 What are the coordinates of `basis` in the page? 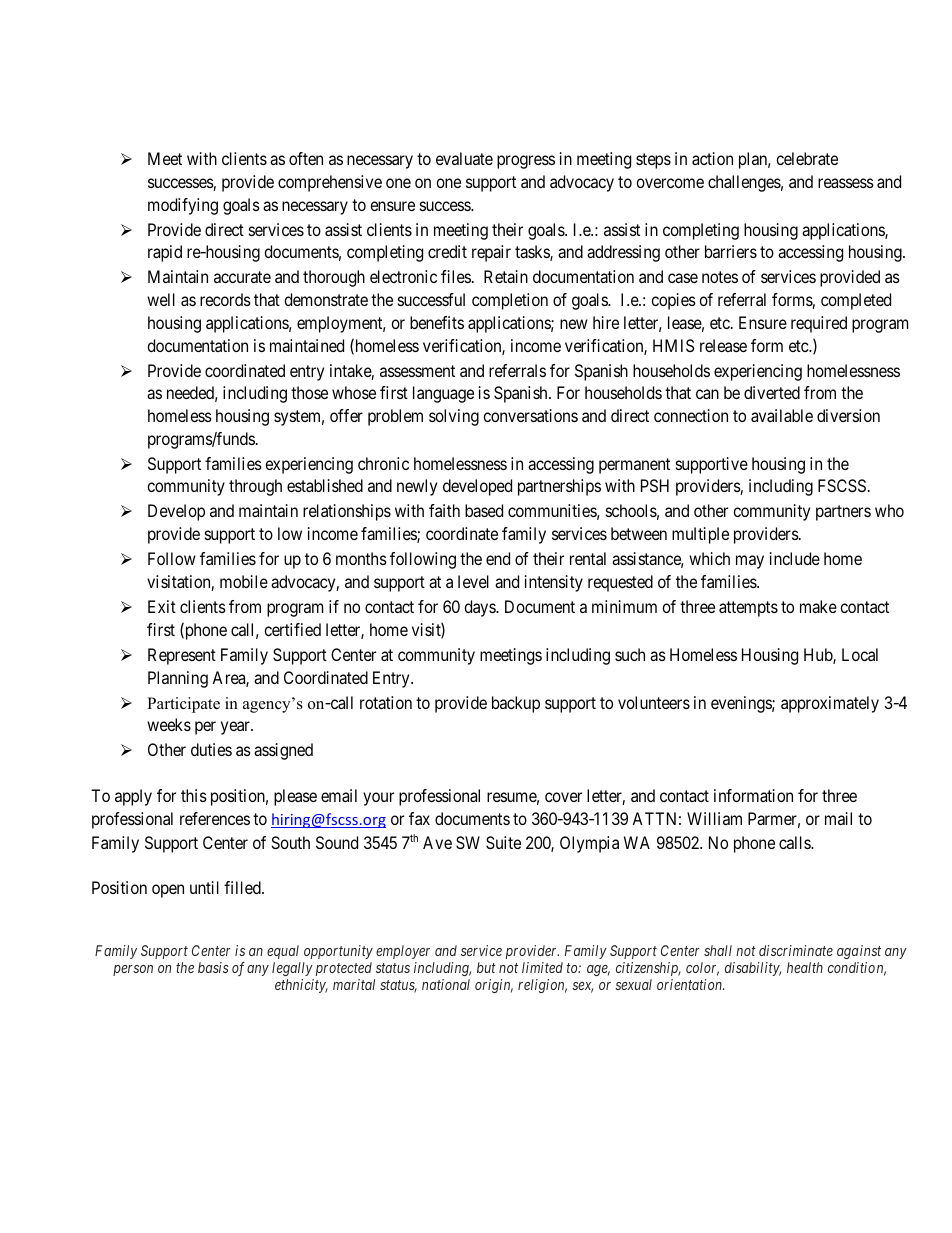 It's located at (213, 967).
